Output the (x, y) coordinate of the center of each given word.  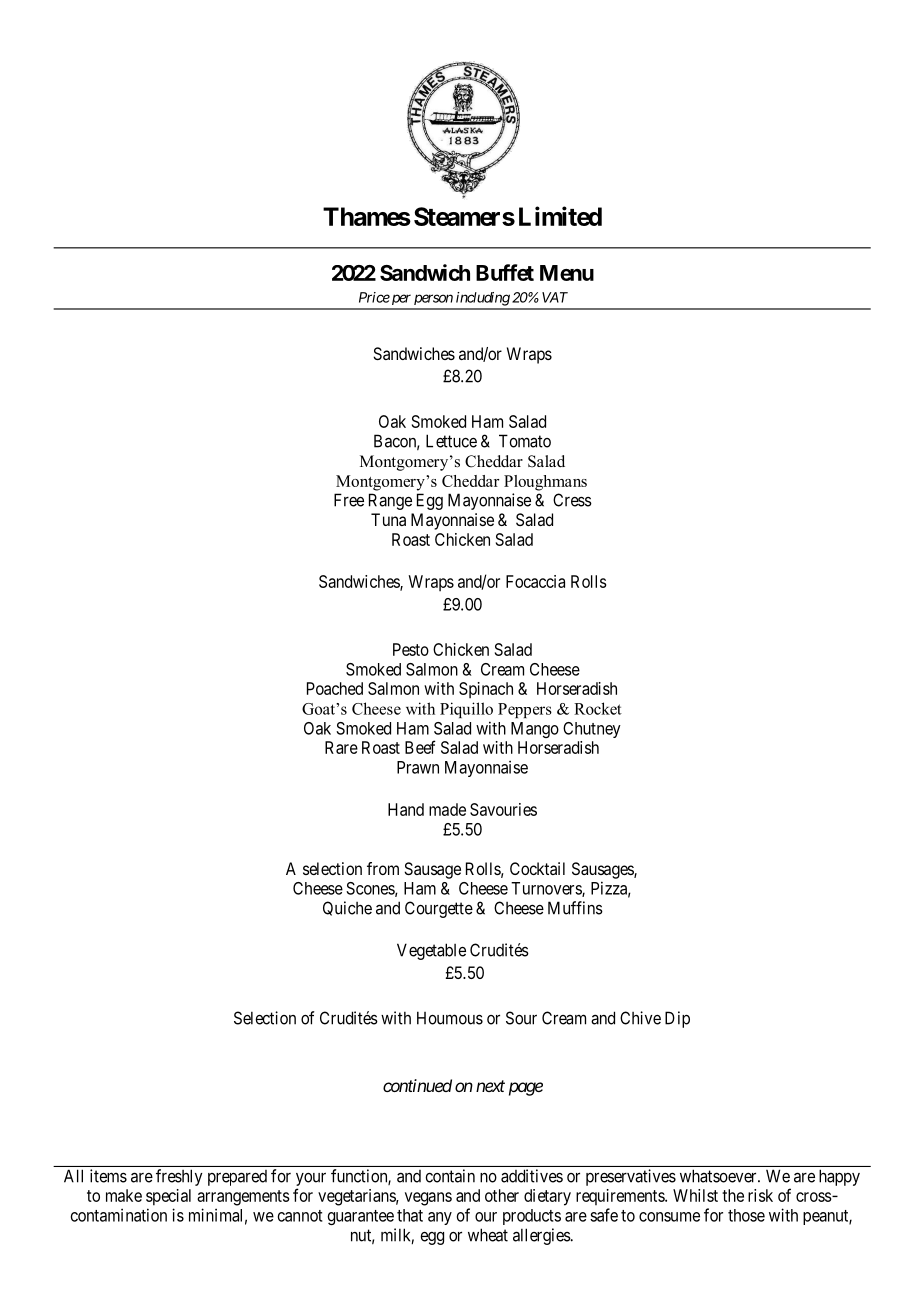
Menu (567, 273)
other (502, 1195)
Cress (572, 500)
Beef (420, 747)
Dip (677, 1019)
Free (349, 500)
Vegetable (431, 951)
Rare (341, 747)
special (168, 1197)
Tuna (388, 519)
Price (374, 297)
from (383, 868)
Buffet (505, 272)
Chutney (592, 730)
